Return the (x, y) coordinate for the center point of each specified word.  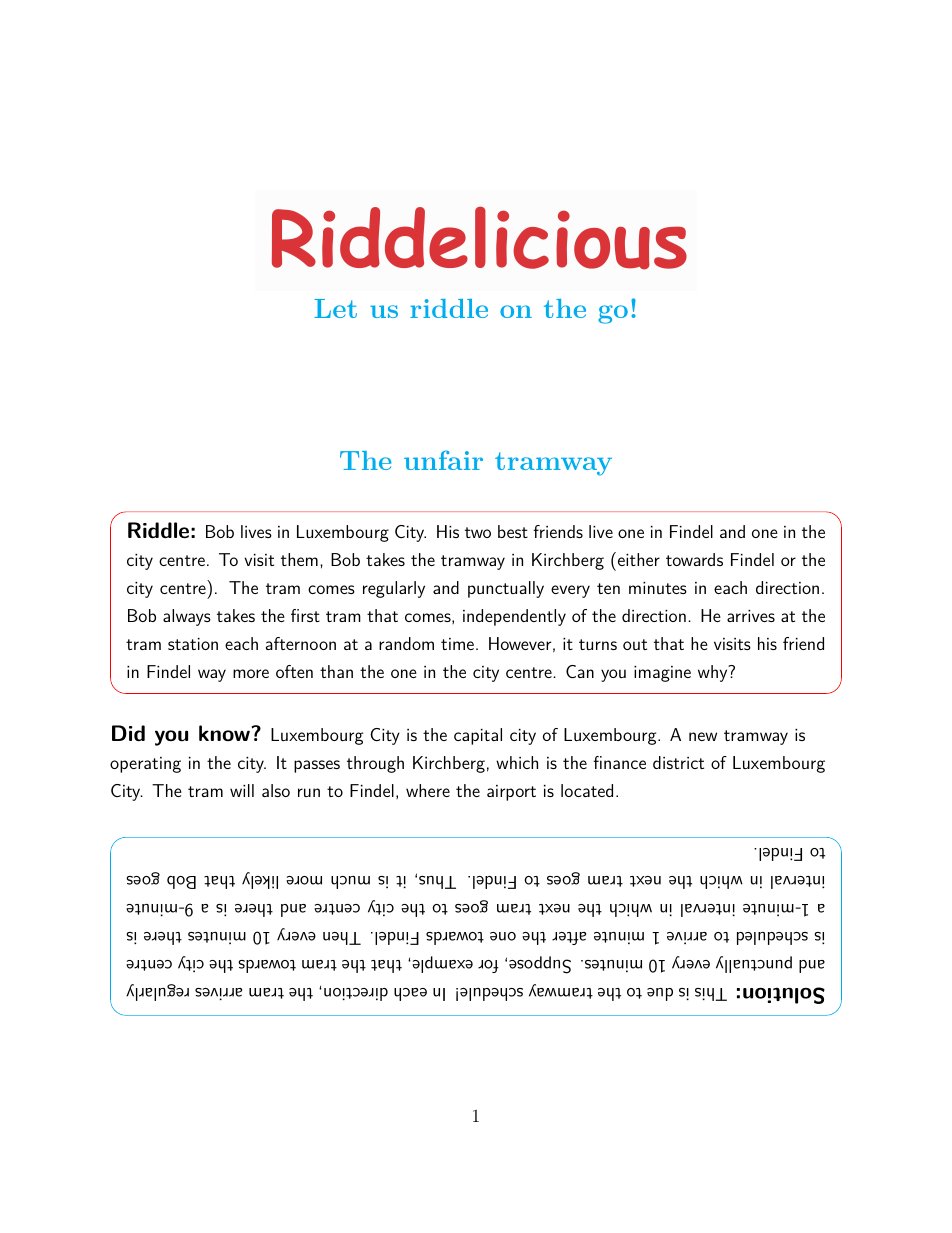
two (478, 532)
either (637, 559)
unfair (443, 460)
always (187, 617)
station (193, 644)
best (513, 531)
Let (335, 308)
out (635, 644)
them (299, 559)
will (242, 790)
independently (514, 617)
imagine (662, 674)
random (406, 643)
